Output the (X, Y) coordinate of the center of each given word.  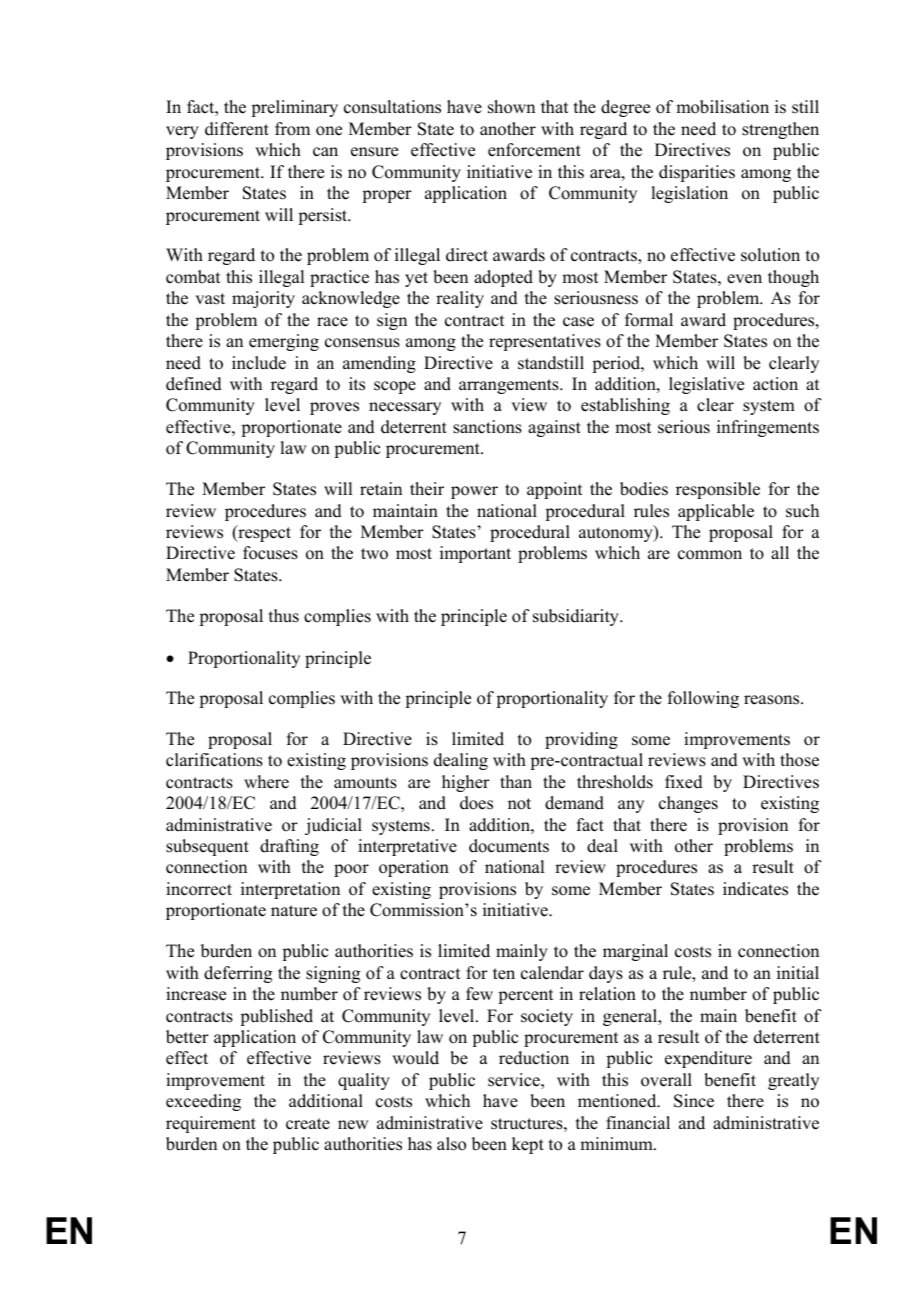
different (237, 129)
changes (688, 804)
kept (528, 1145)
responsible (718, 490)
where (266, 782)
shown (511, 107)
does (476, 803)
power (474, 492)
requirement (211, 1124)
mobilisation (722, 107)
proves (334, 408)
